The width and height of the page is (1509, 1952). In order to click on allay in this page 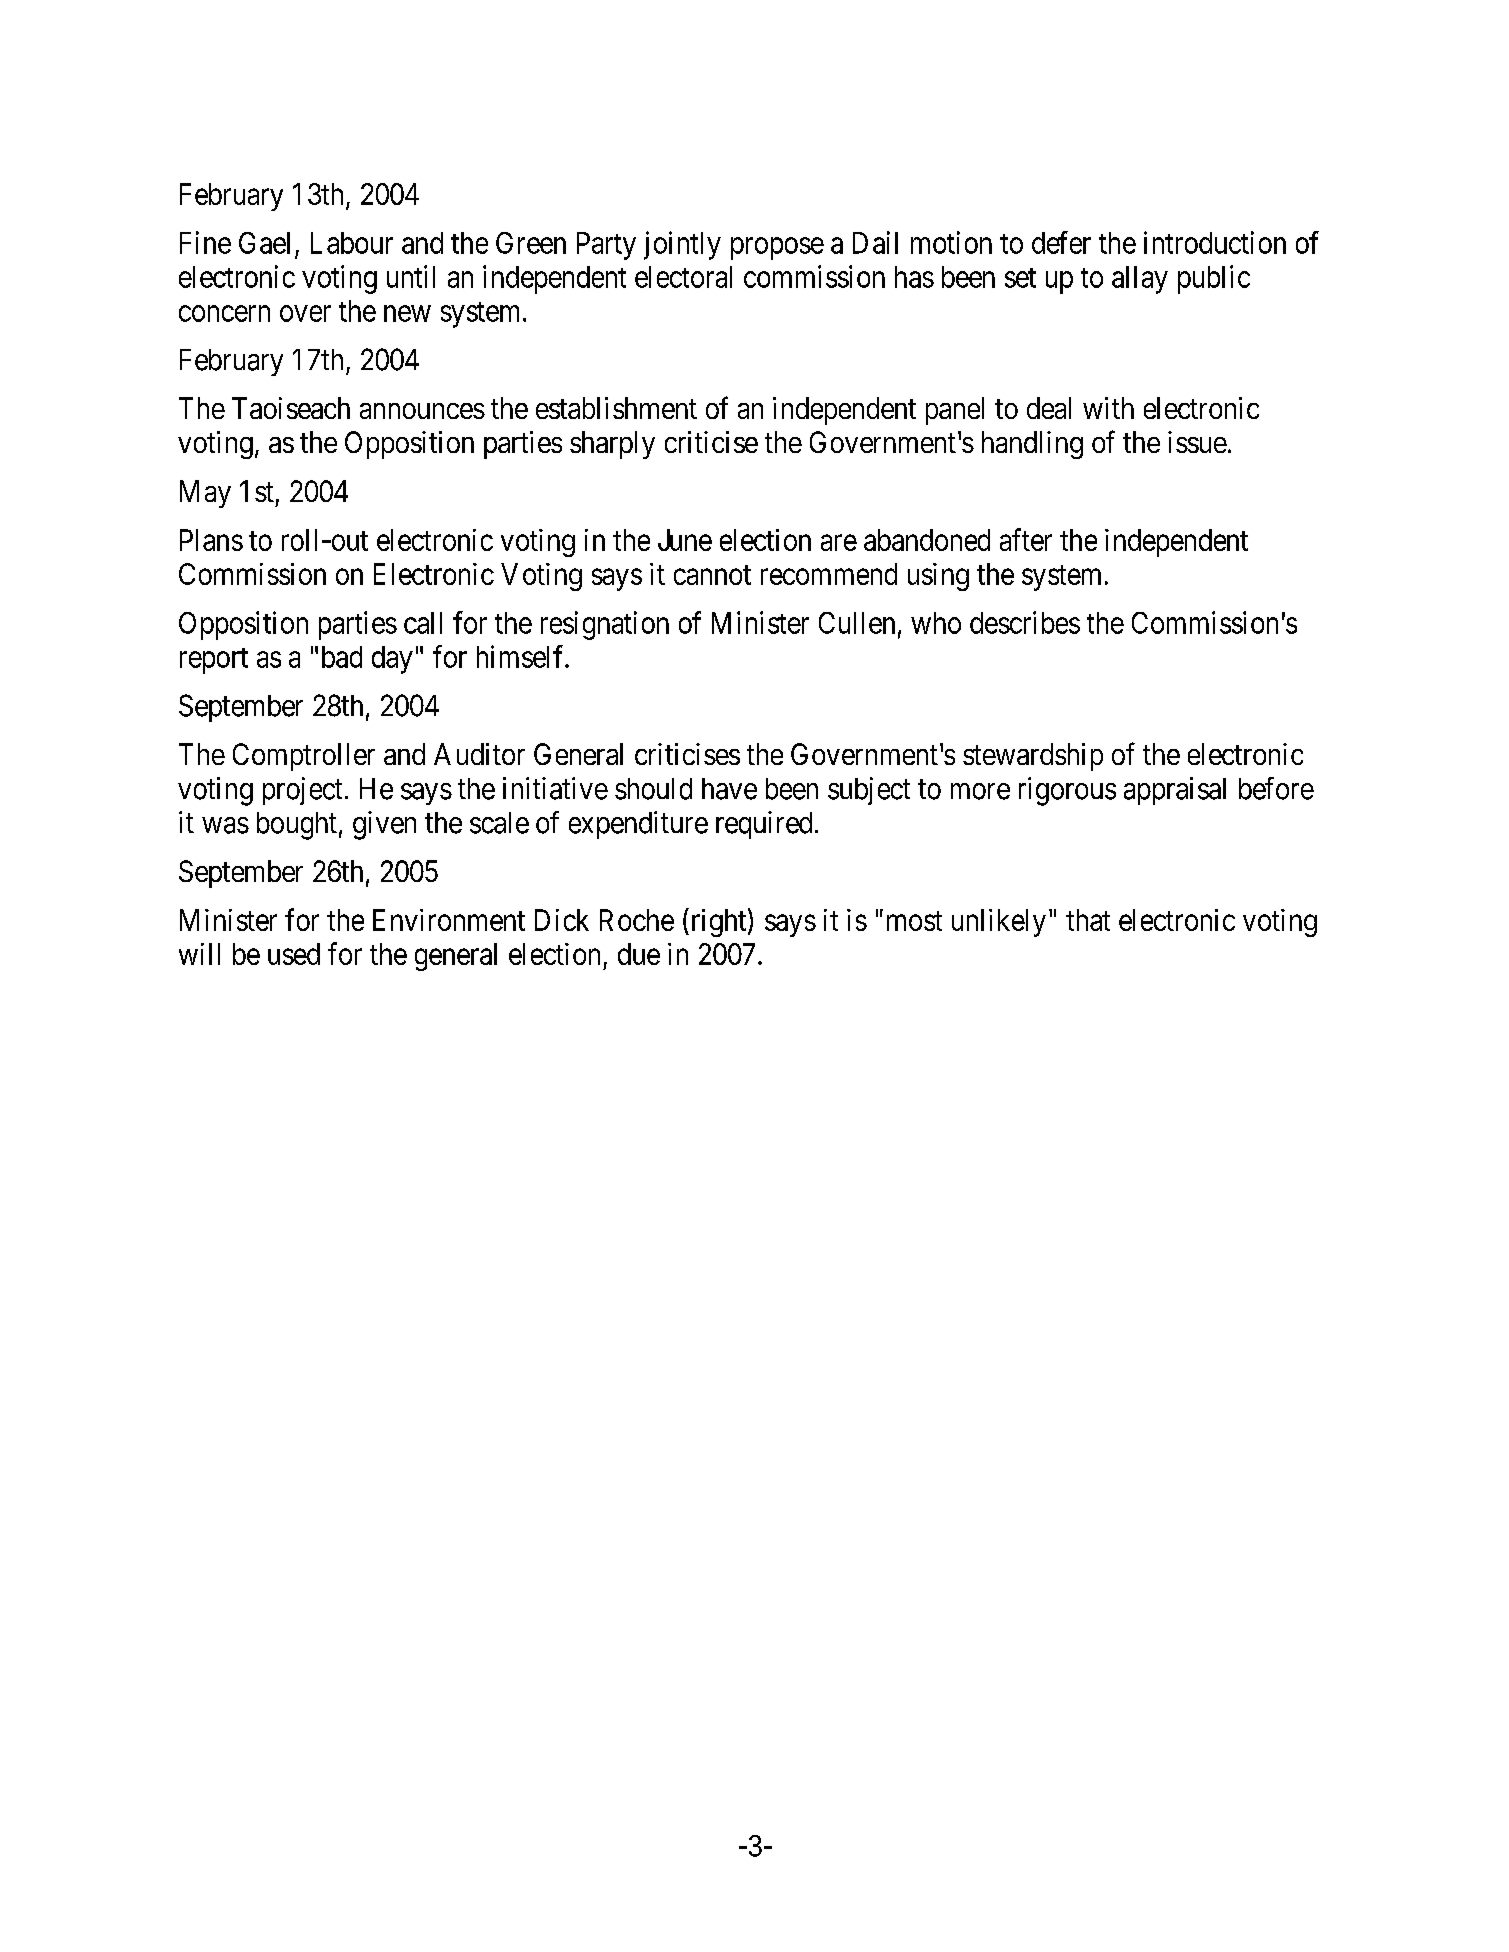, I will do `click(1140, 280)`.
